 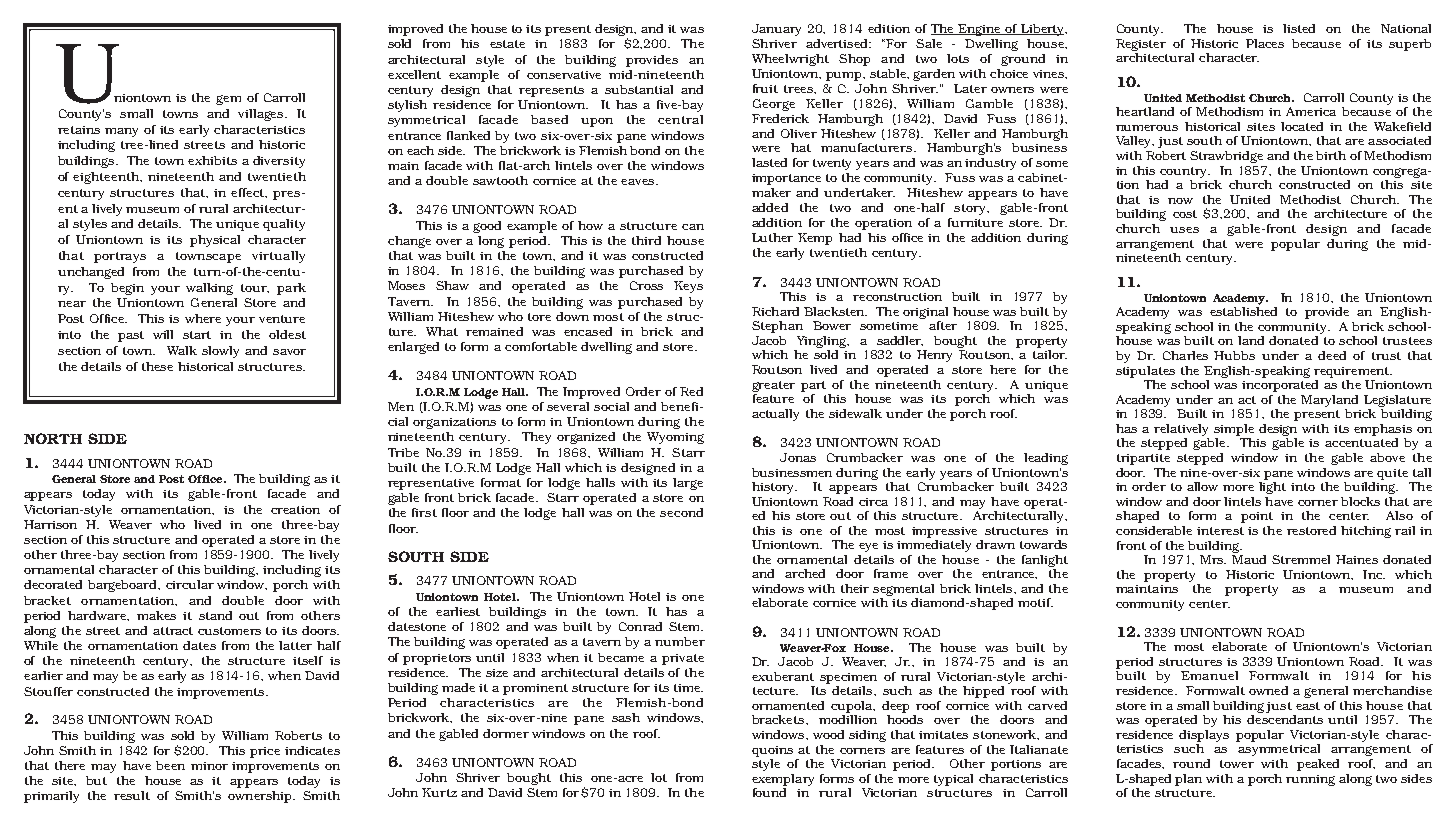 What do you see at coordinates (1243, 311) in the page?
I see `established` at bounding box center [1243, 311].
